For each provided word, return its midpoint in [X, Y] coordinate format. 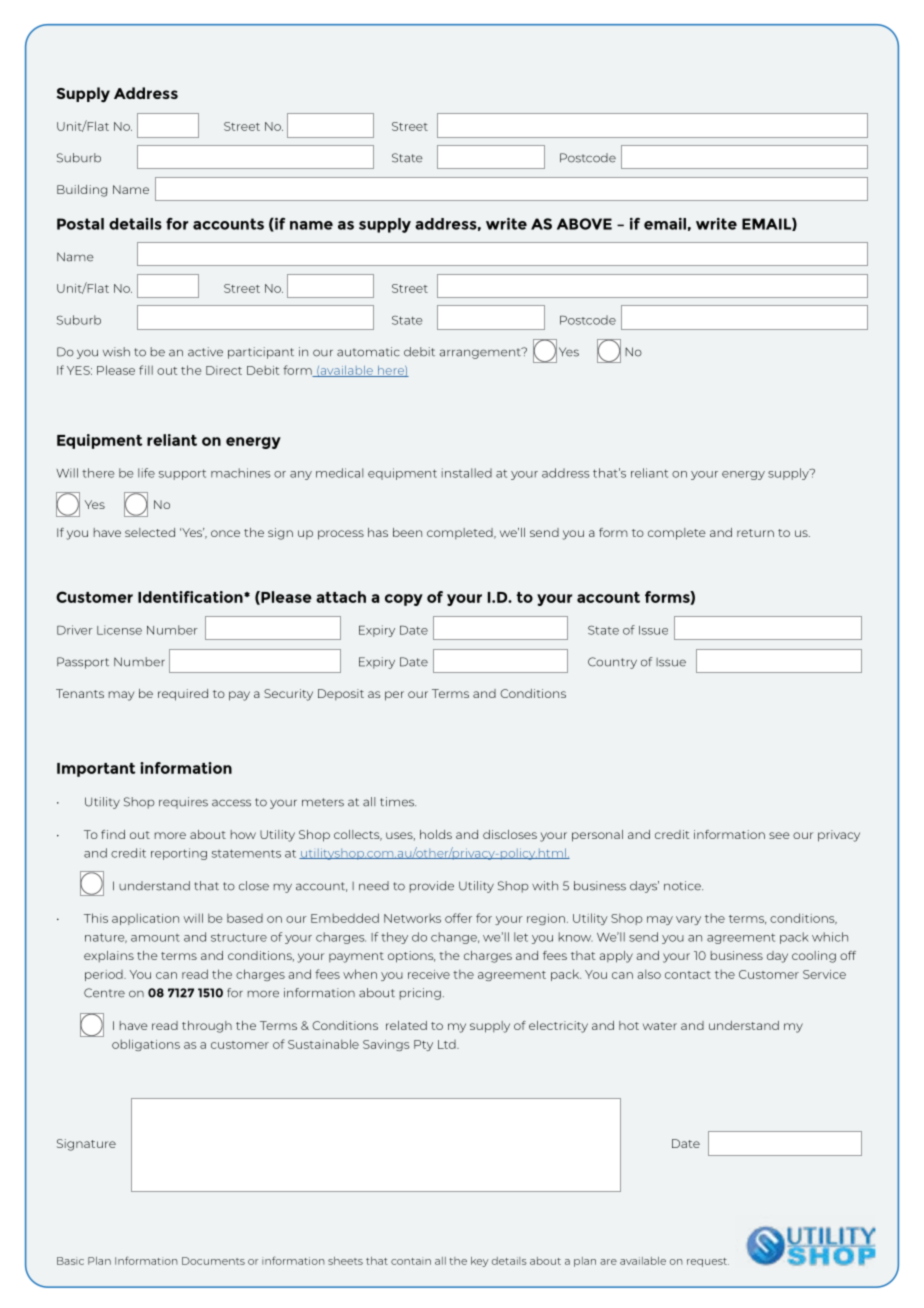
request [708, 1262]
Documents [213, 1261]
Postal [80, 224]
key [480, 1262]
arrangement [481, 353]
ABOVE [584, 224]
